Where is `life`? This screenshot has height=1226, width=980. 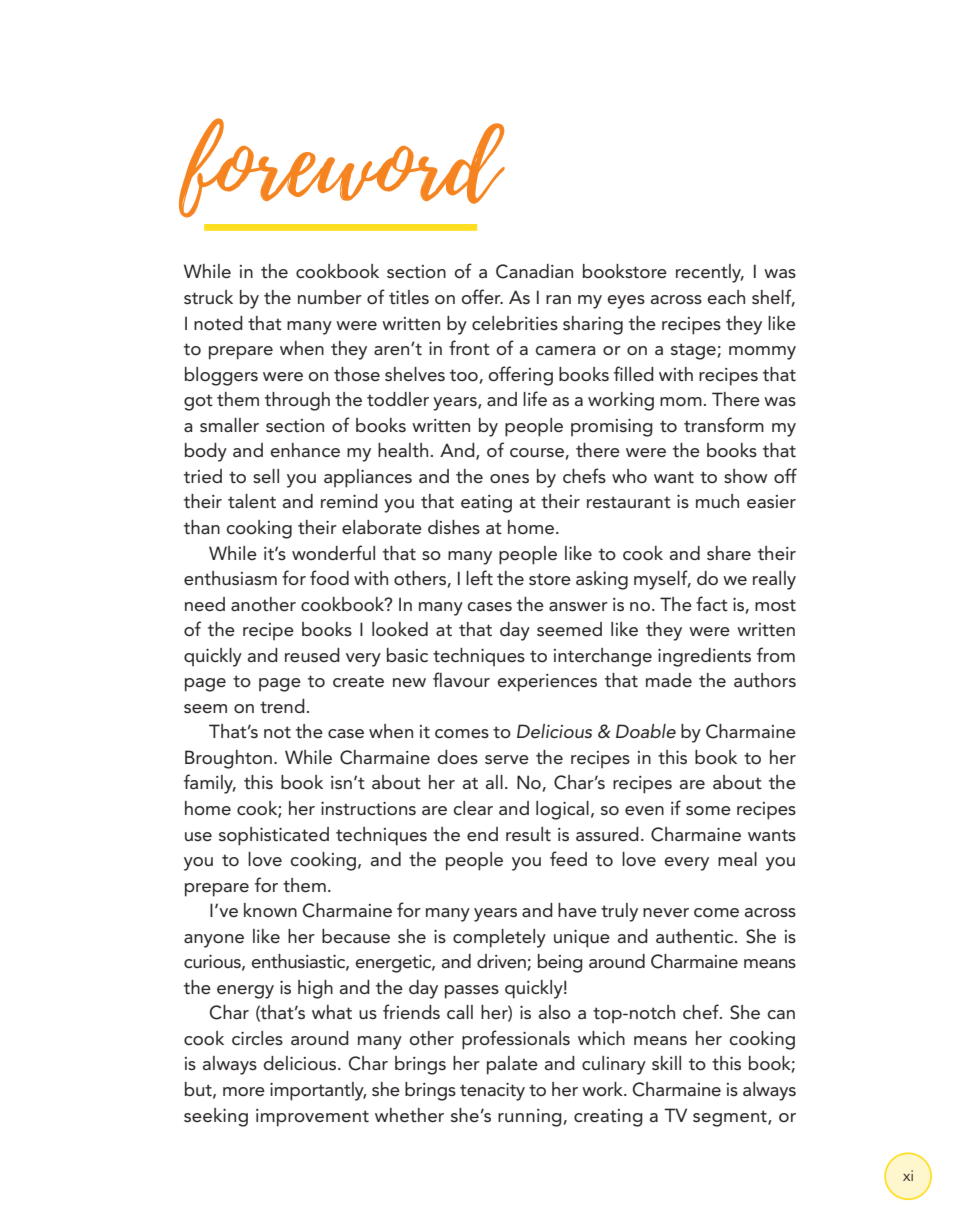
life is located at coordinates (535, 398).
